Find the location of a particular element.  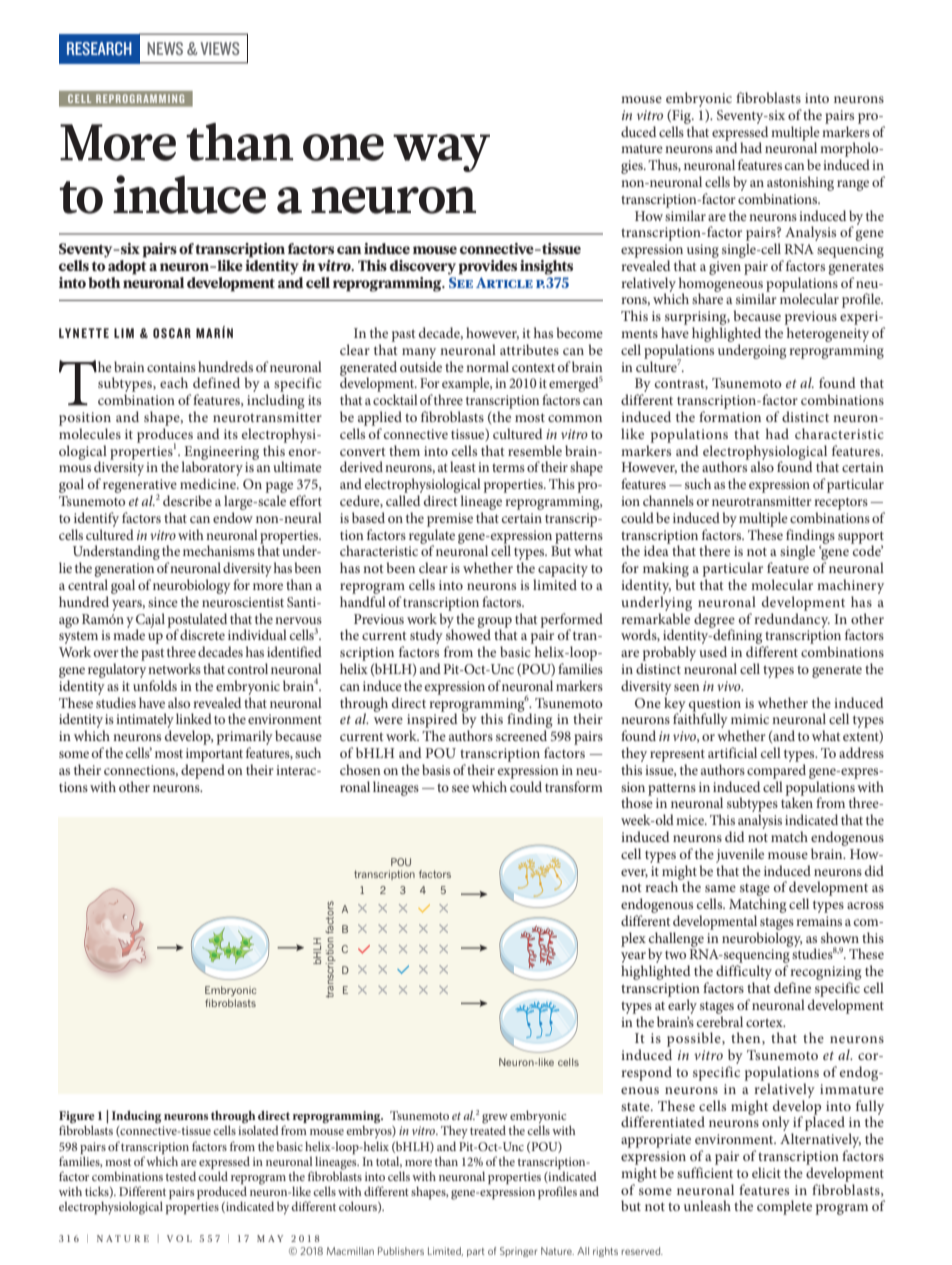

way is located at coordinates (441, 153).
